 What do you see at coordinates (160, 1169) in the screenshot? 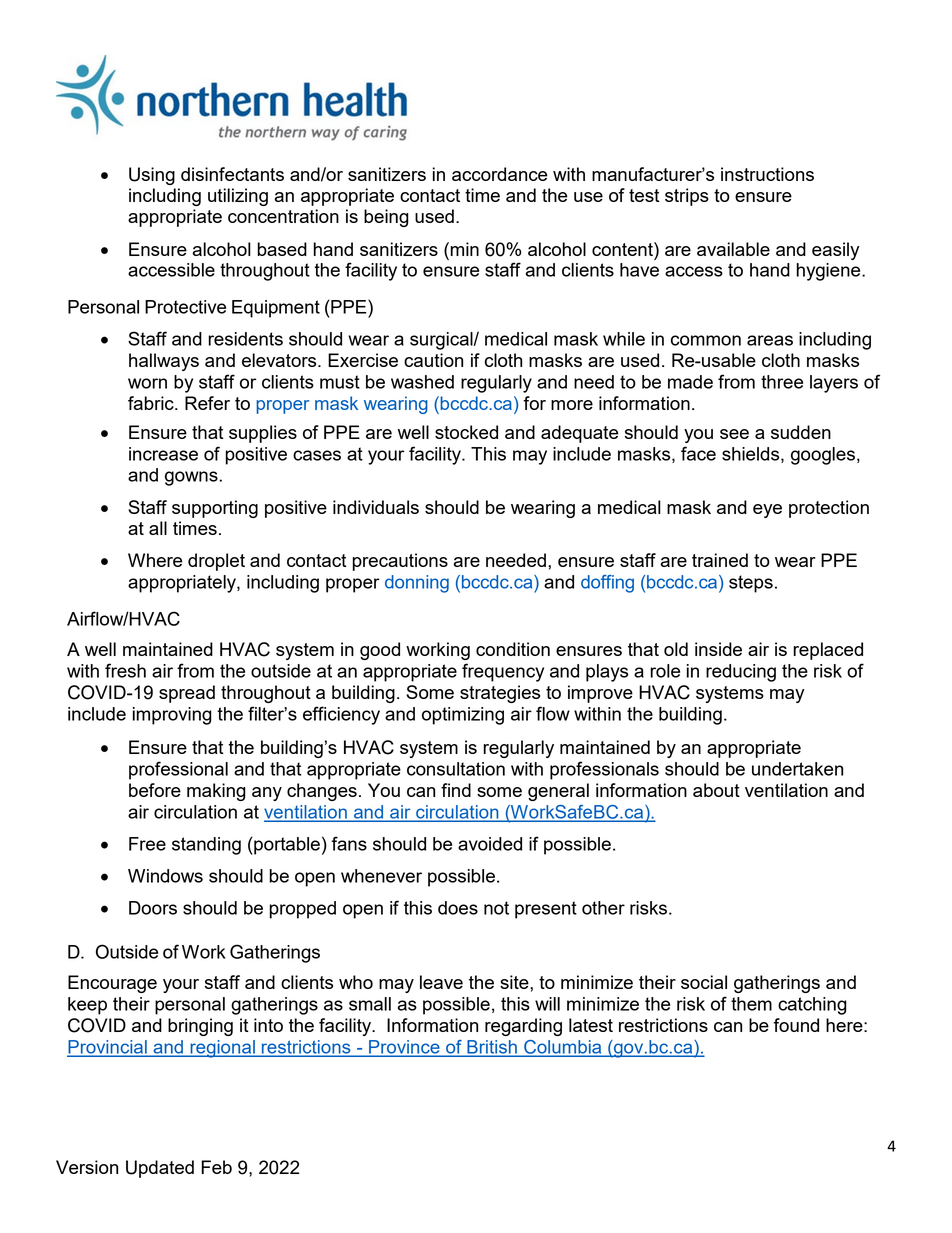
I see `Updated` at bounding box center [160, 1169].
